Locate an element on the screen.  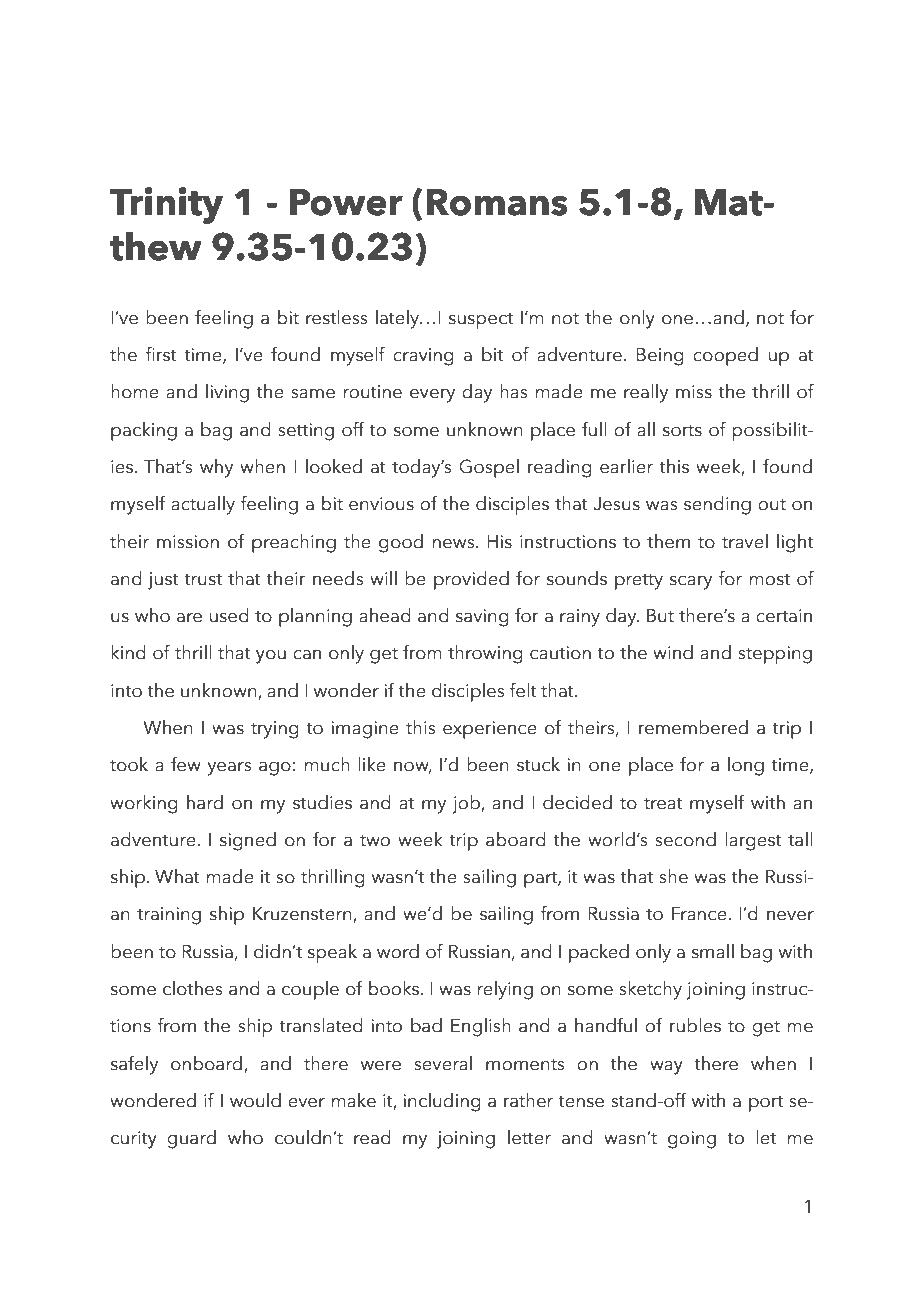
hard is located at coordinates (205, 802).
